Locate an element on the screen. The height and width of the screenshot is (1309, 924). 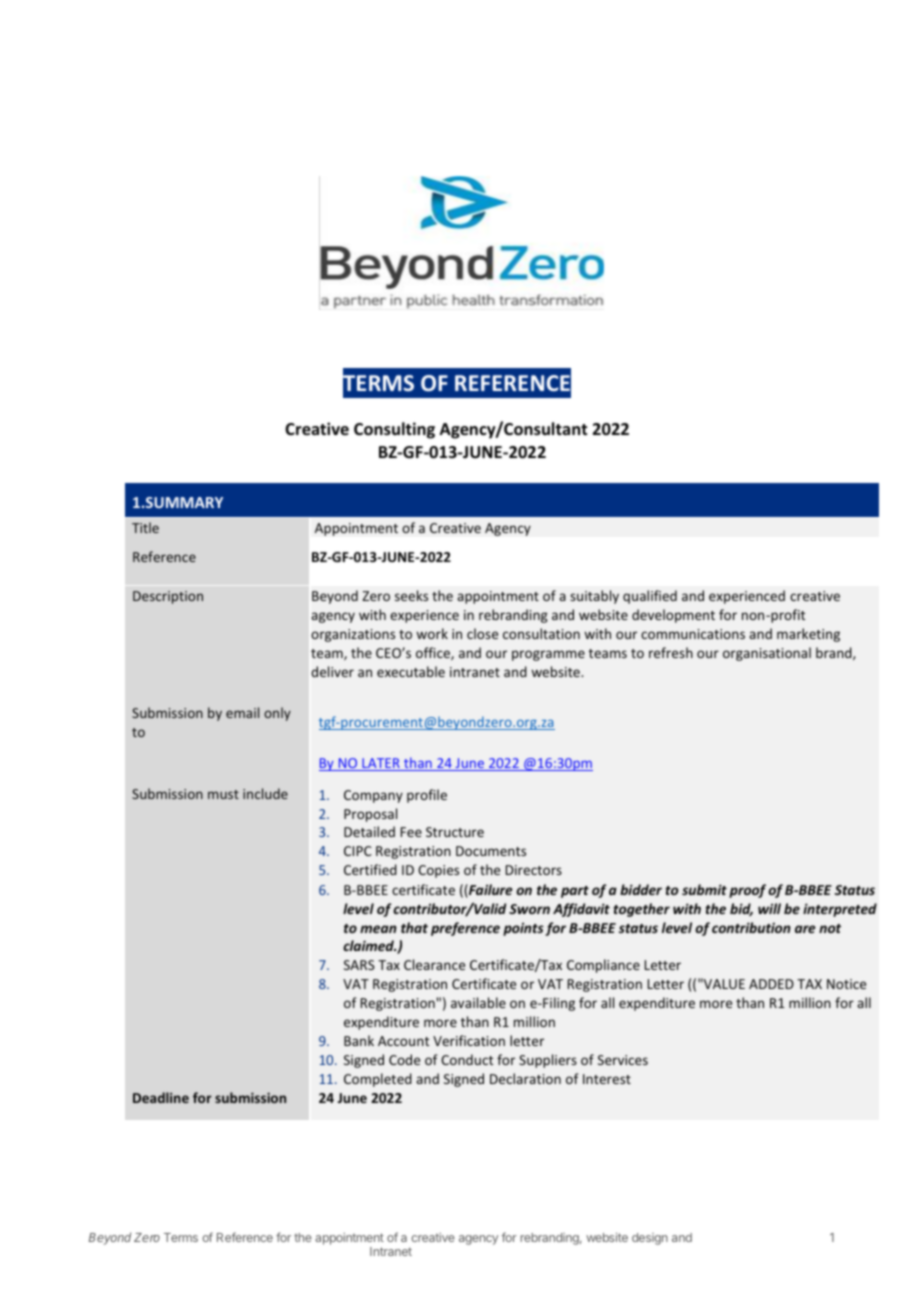
Documents is located at coordinates (491, 851).
